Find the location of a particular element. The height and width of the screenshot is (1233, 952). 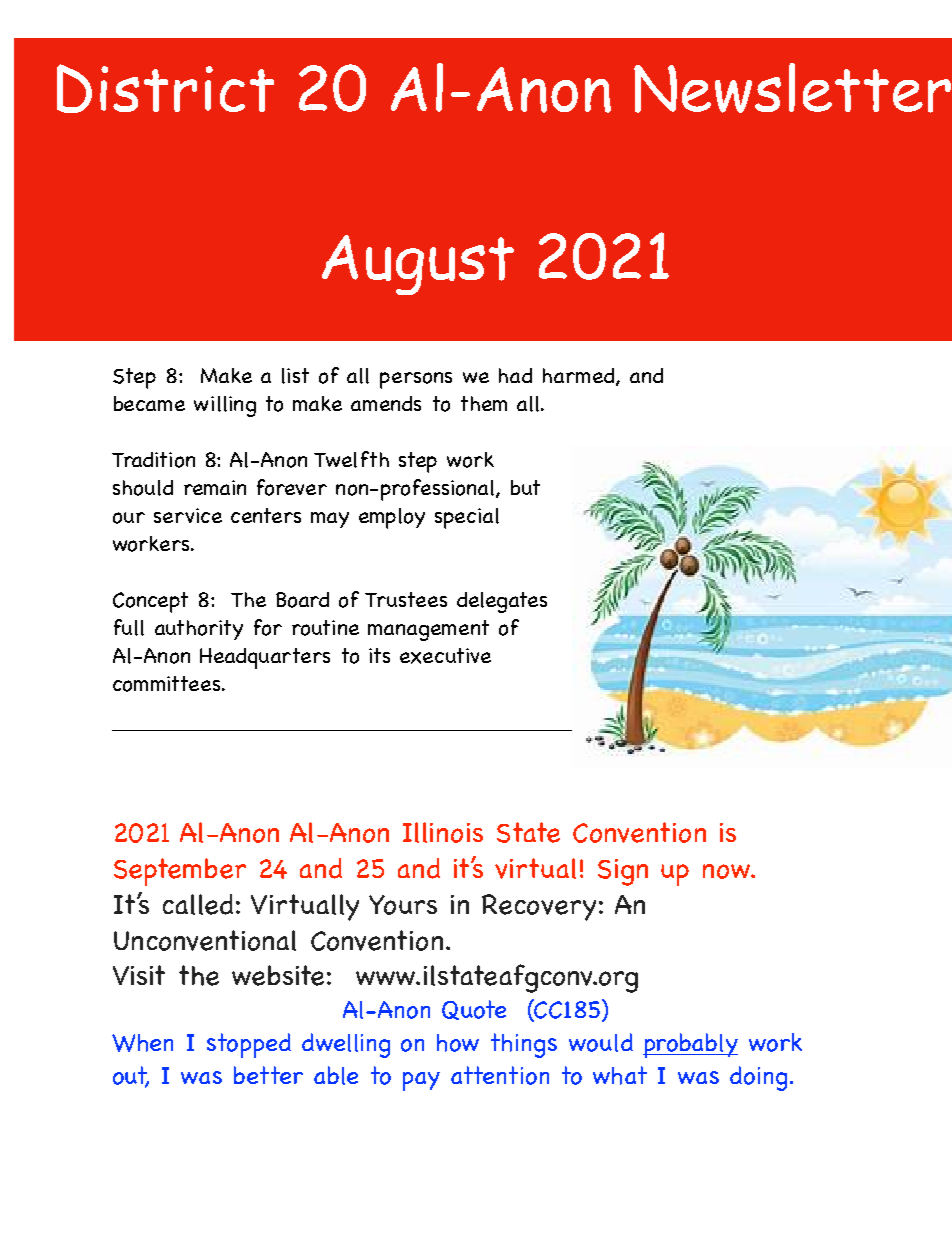

how is located at coordinates (458, 1043).
